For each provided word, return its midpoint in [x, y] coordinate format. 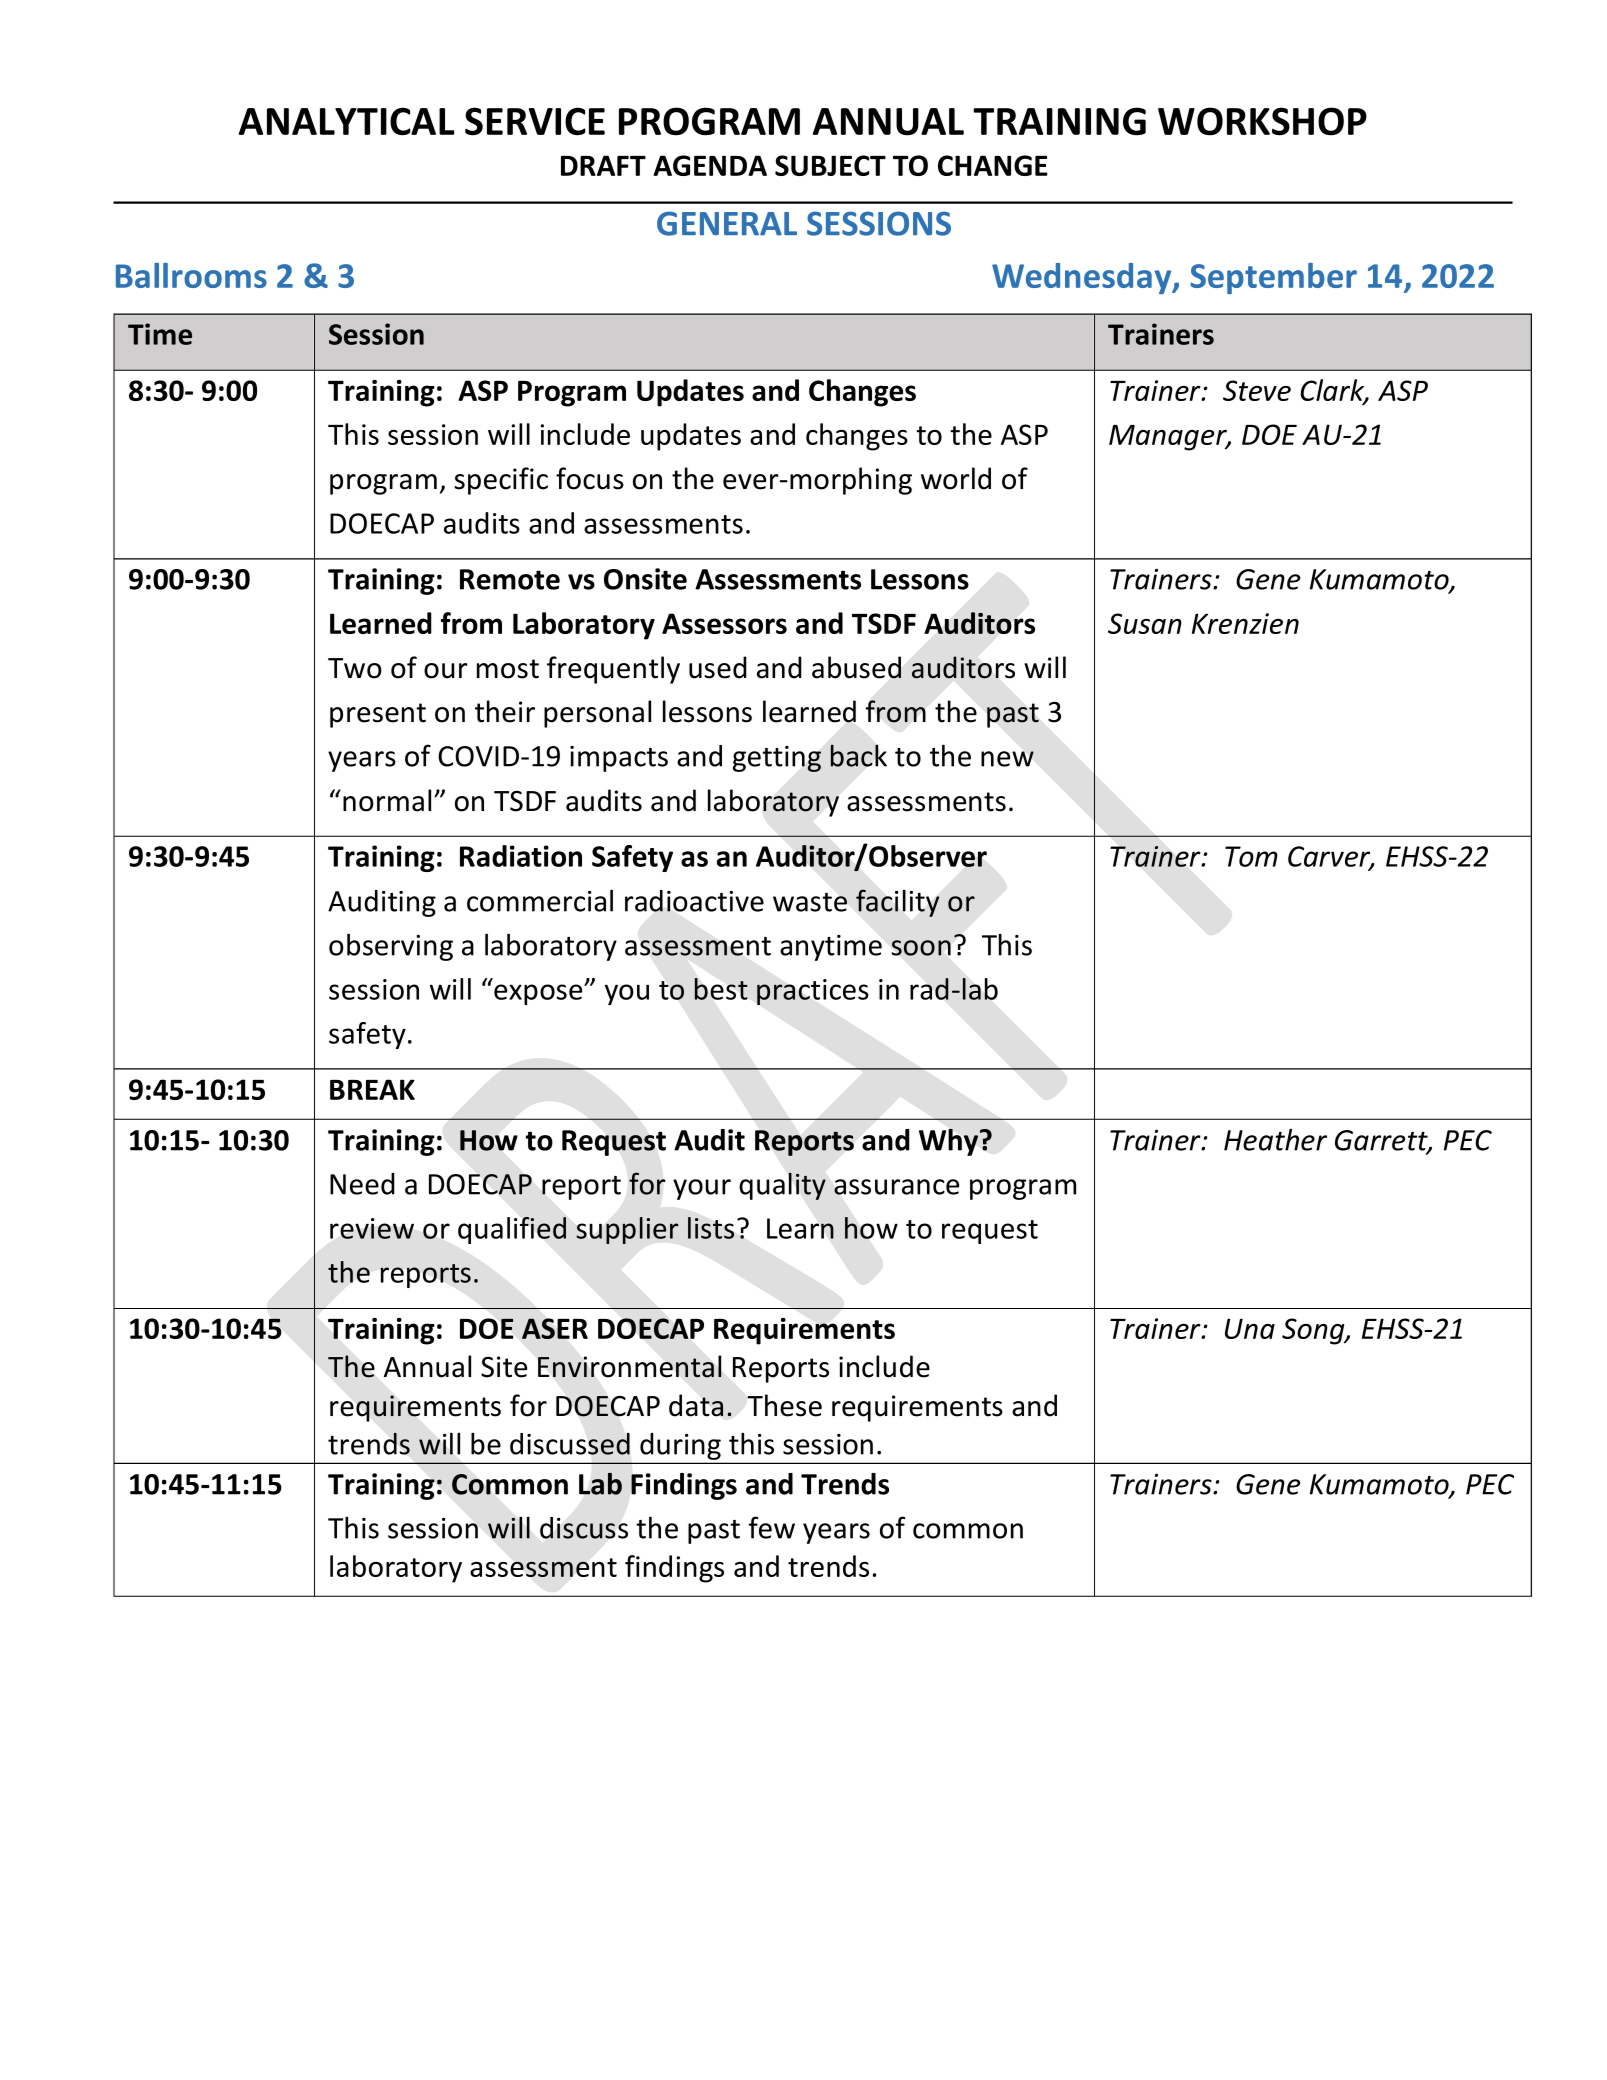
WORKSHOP [1262, 121]
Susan [1145, 623]
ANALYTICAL [347, 121]
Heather [1275, 1140]
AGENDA [710, 165]
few [772, 1527]
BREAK [372, 1089]
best [721, 989]
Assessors [724, 623]
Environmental [630, 1366]
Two [355, 668]
